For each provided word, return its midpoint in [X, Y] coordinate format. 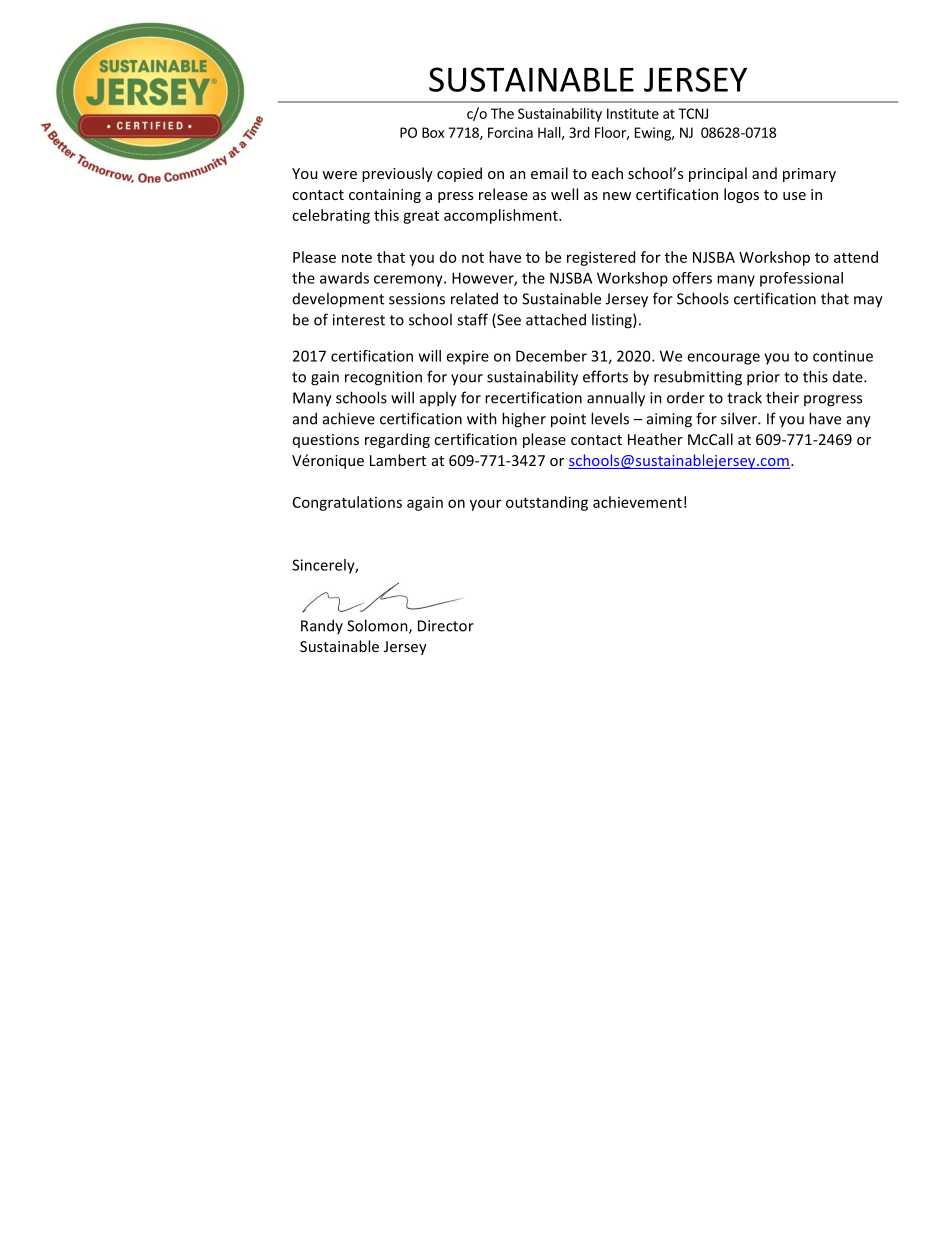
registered [601, 258]
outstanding [547, 503]
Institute [633, 113]
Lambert [398, 460]
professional [801, 279]
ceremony [409, 281]
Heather [655, 439]
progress [833, 401]
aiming [669, 420]
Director [446, 626]
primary [809, 175]
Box [433, 132]
